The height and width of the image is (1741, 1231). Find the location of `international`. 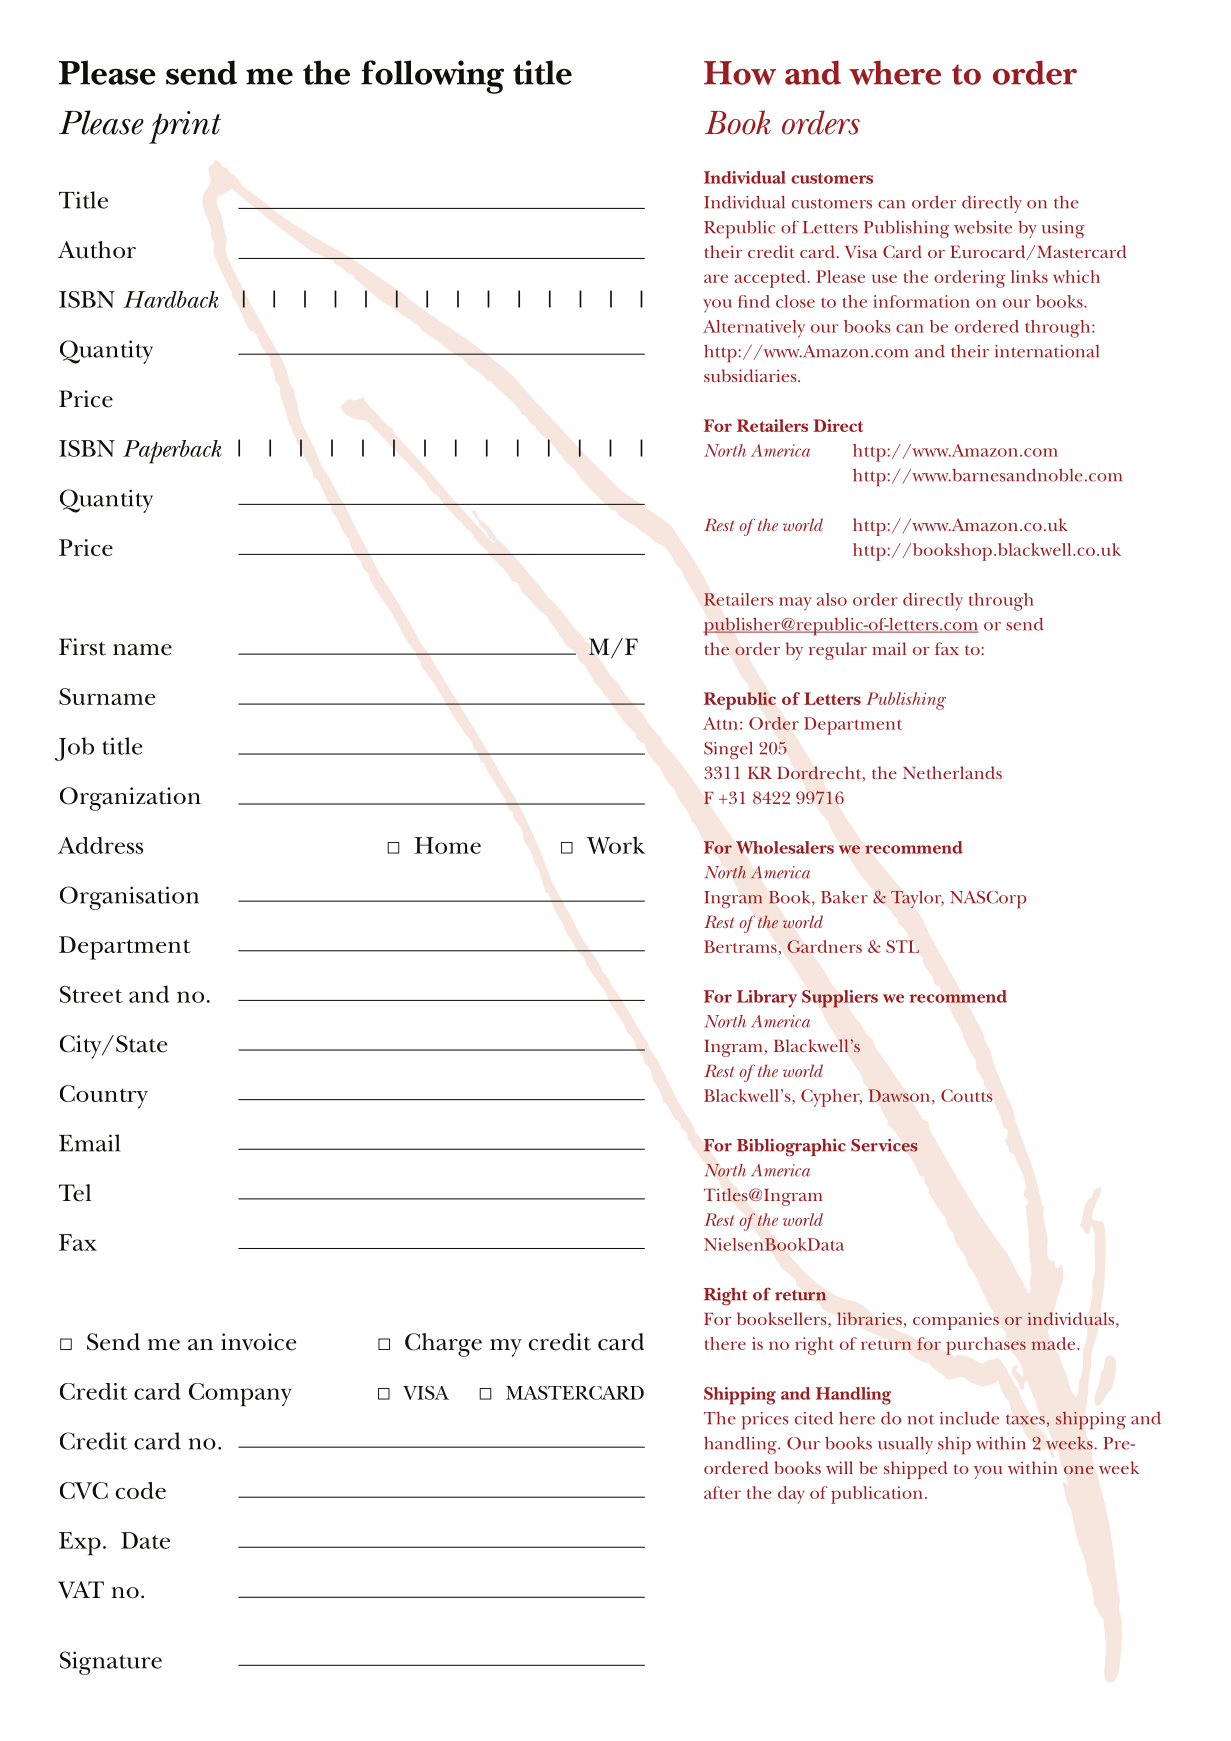

international is located at coordinates (1047, 351).
